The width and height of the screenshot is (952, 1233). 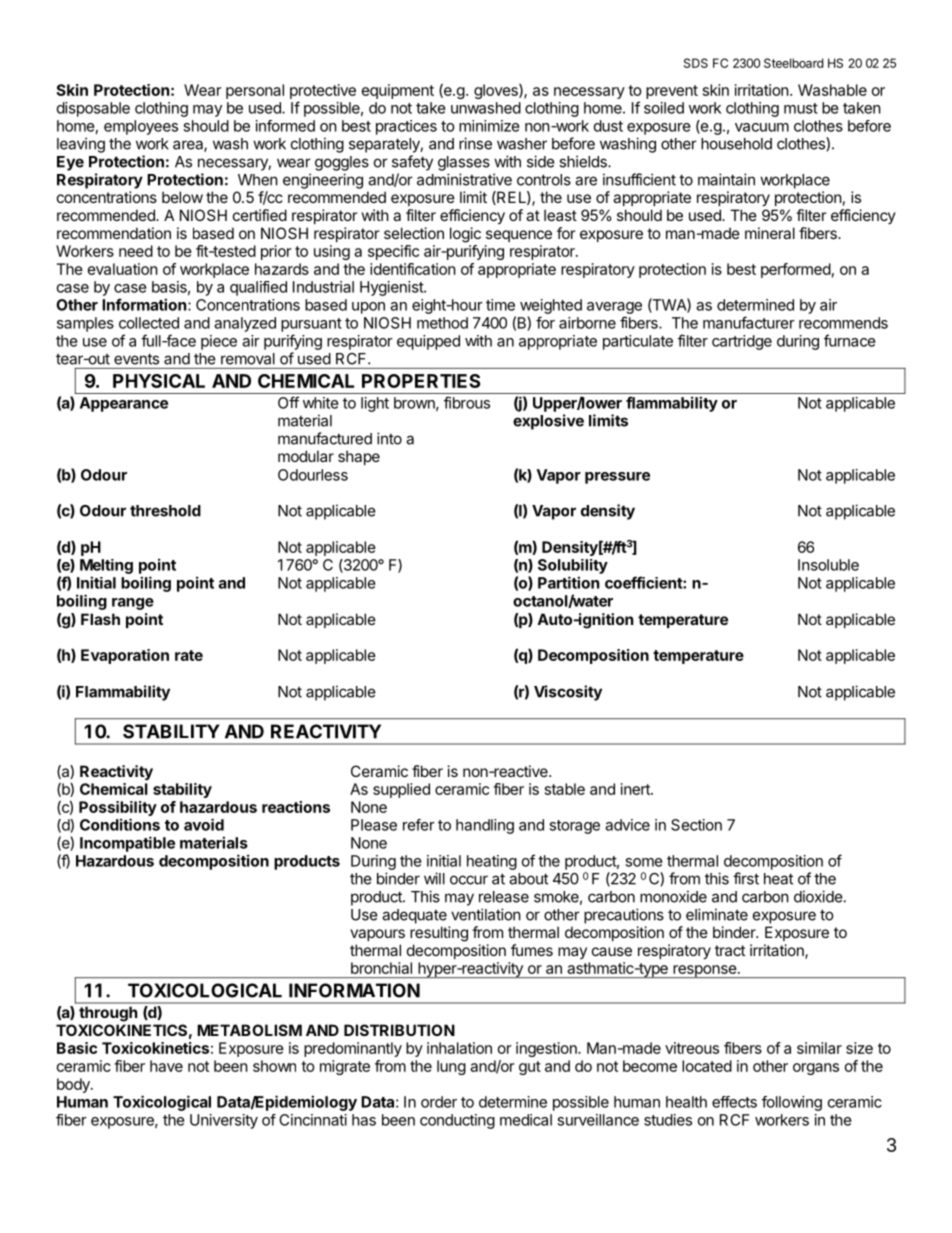 I want to click on have, so click(x=166, y=1066).
